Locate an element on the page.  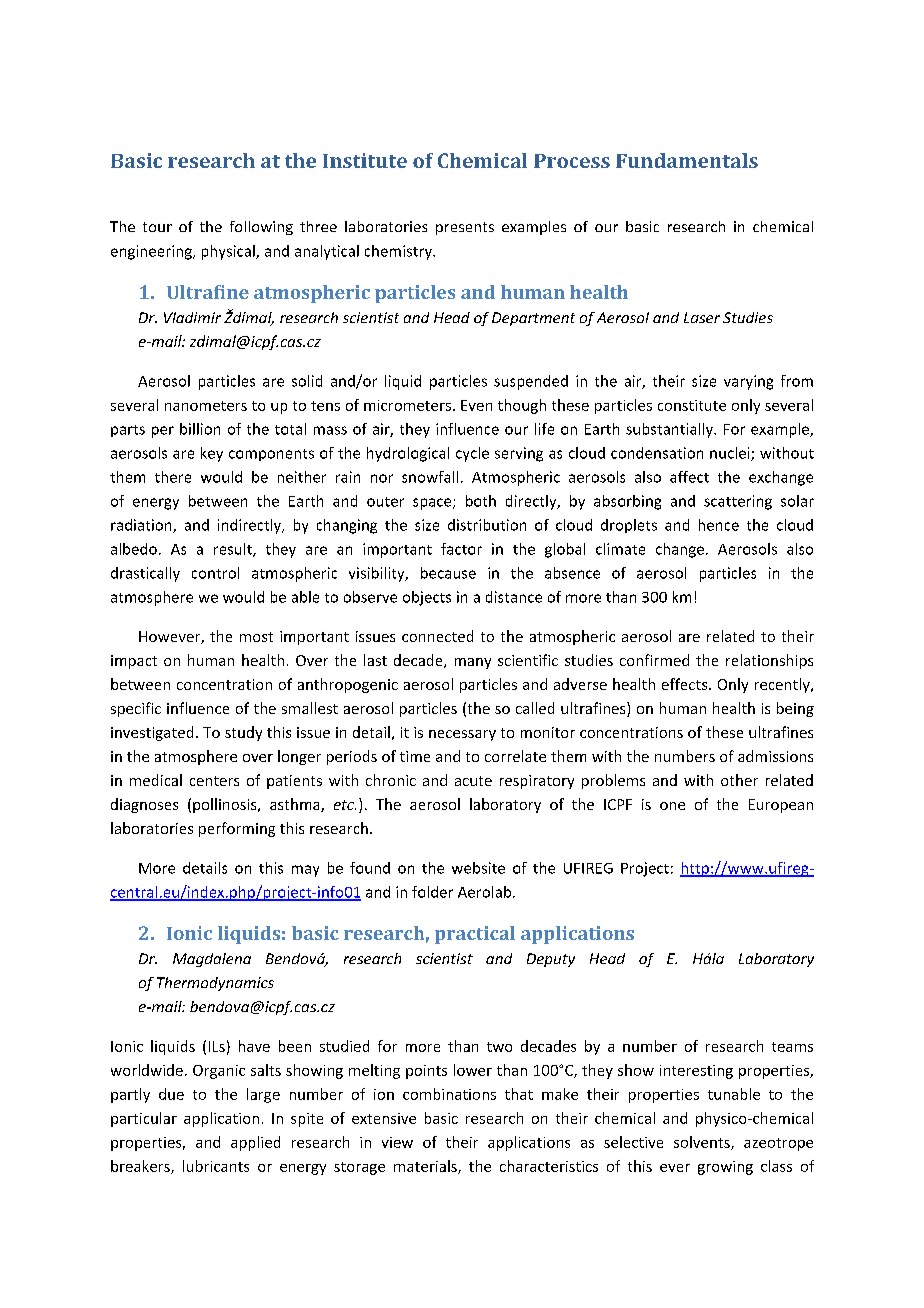
presents is located at coordinates (465, 228).
